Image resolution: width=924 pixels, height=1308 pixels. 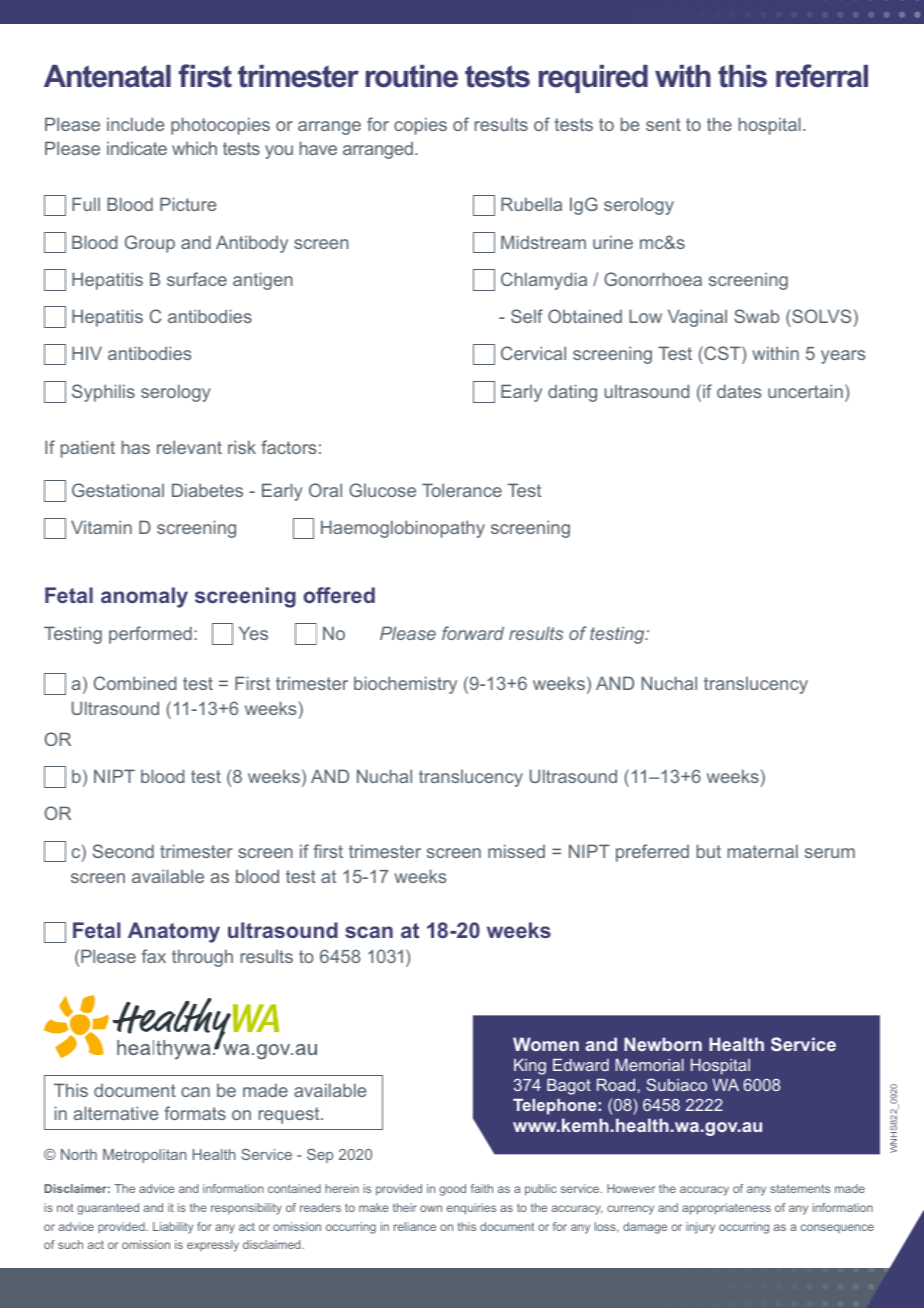 I want to click on forward, so click(x=473, y=633).
